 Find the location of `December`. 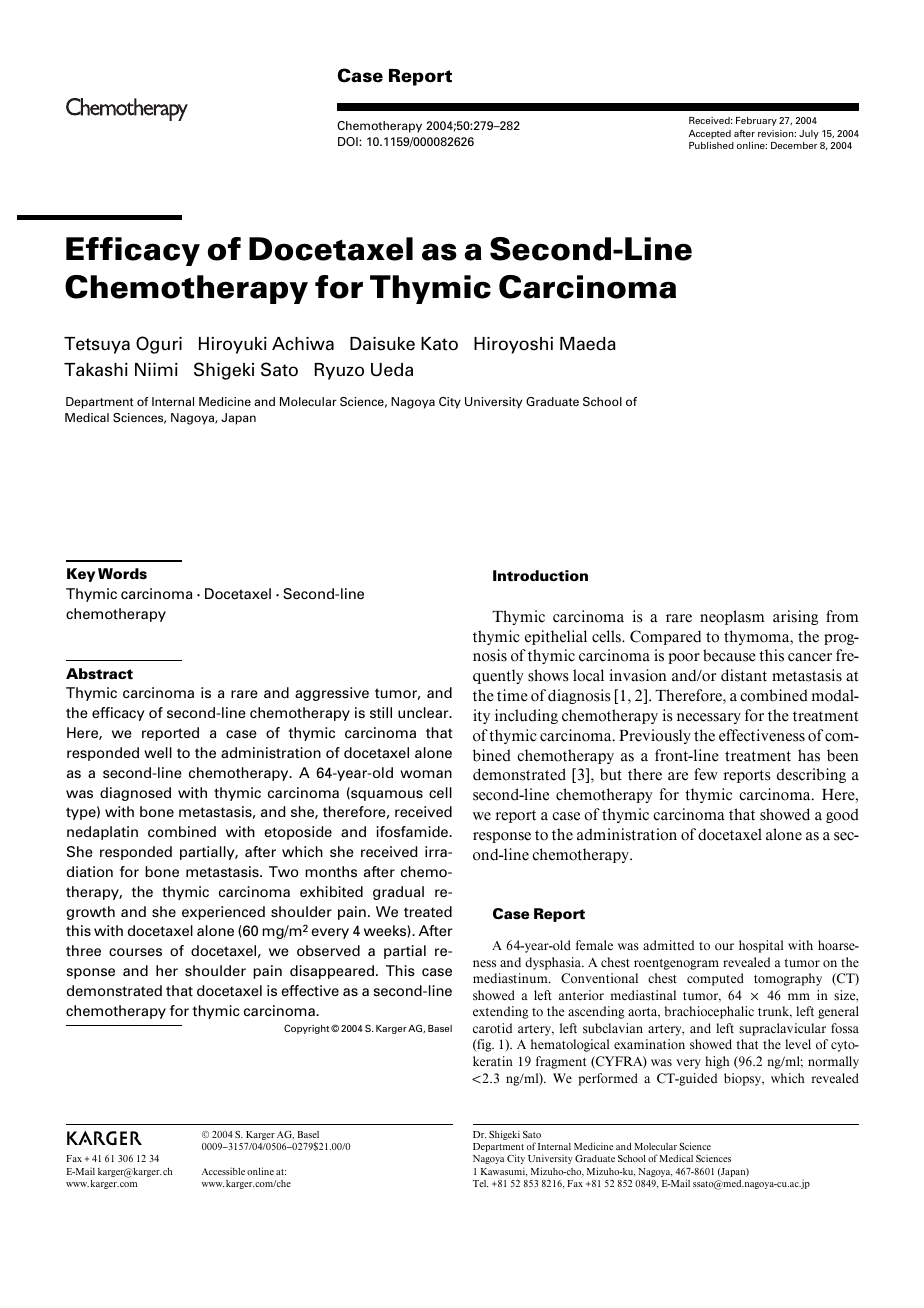

December is located at coordinates (794, 145).
